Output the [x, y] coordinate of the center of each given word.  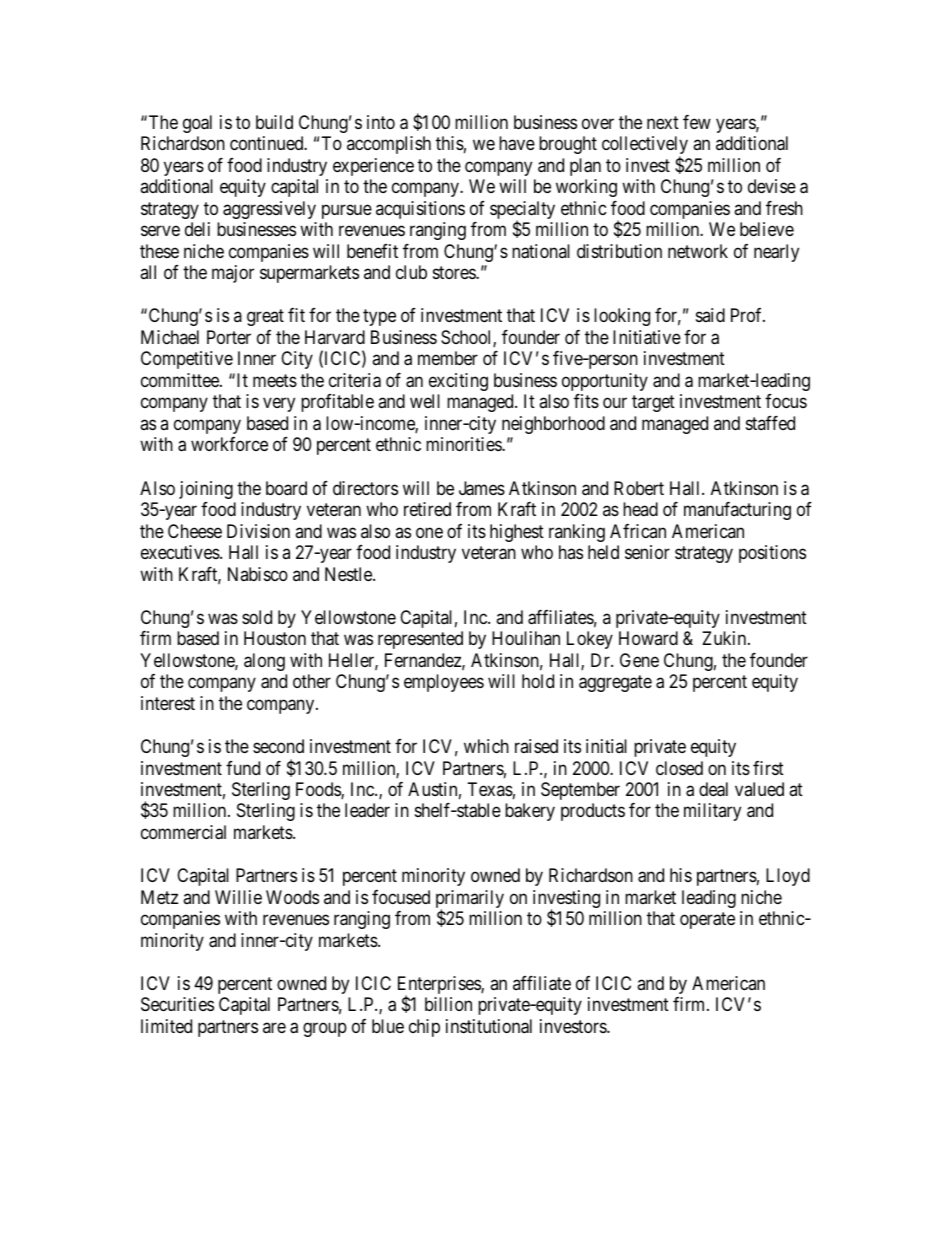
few [697, 122]
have [517, 143]
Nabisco [258, 574]
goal [197, 124]
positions [772, 554]
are [274, 1027]
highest [517, 533]
